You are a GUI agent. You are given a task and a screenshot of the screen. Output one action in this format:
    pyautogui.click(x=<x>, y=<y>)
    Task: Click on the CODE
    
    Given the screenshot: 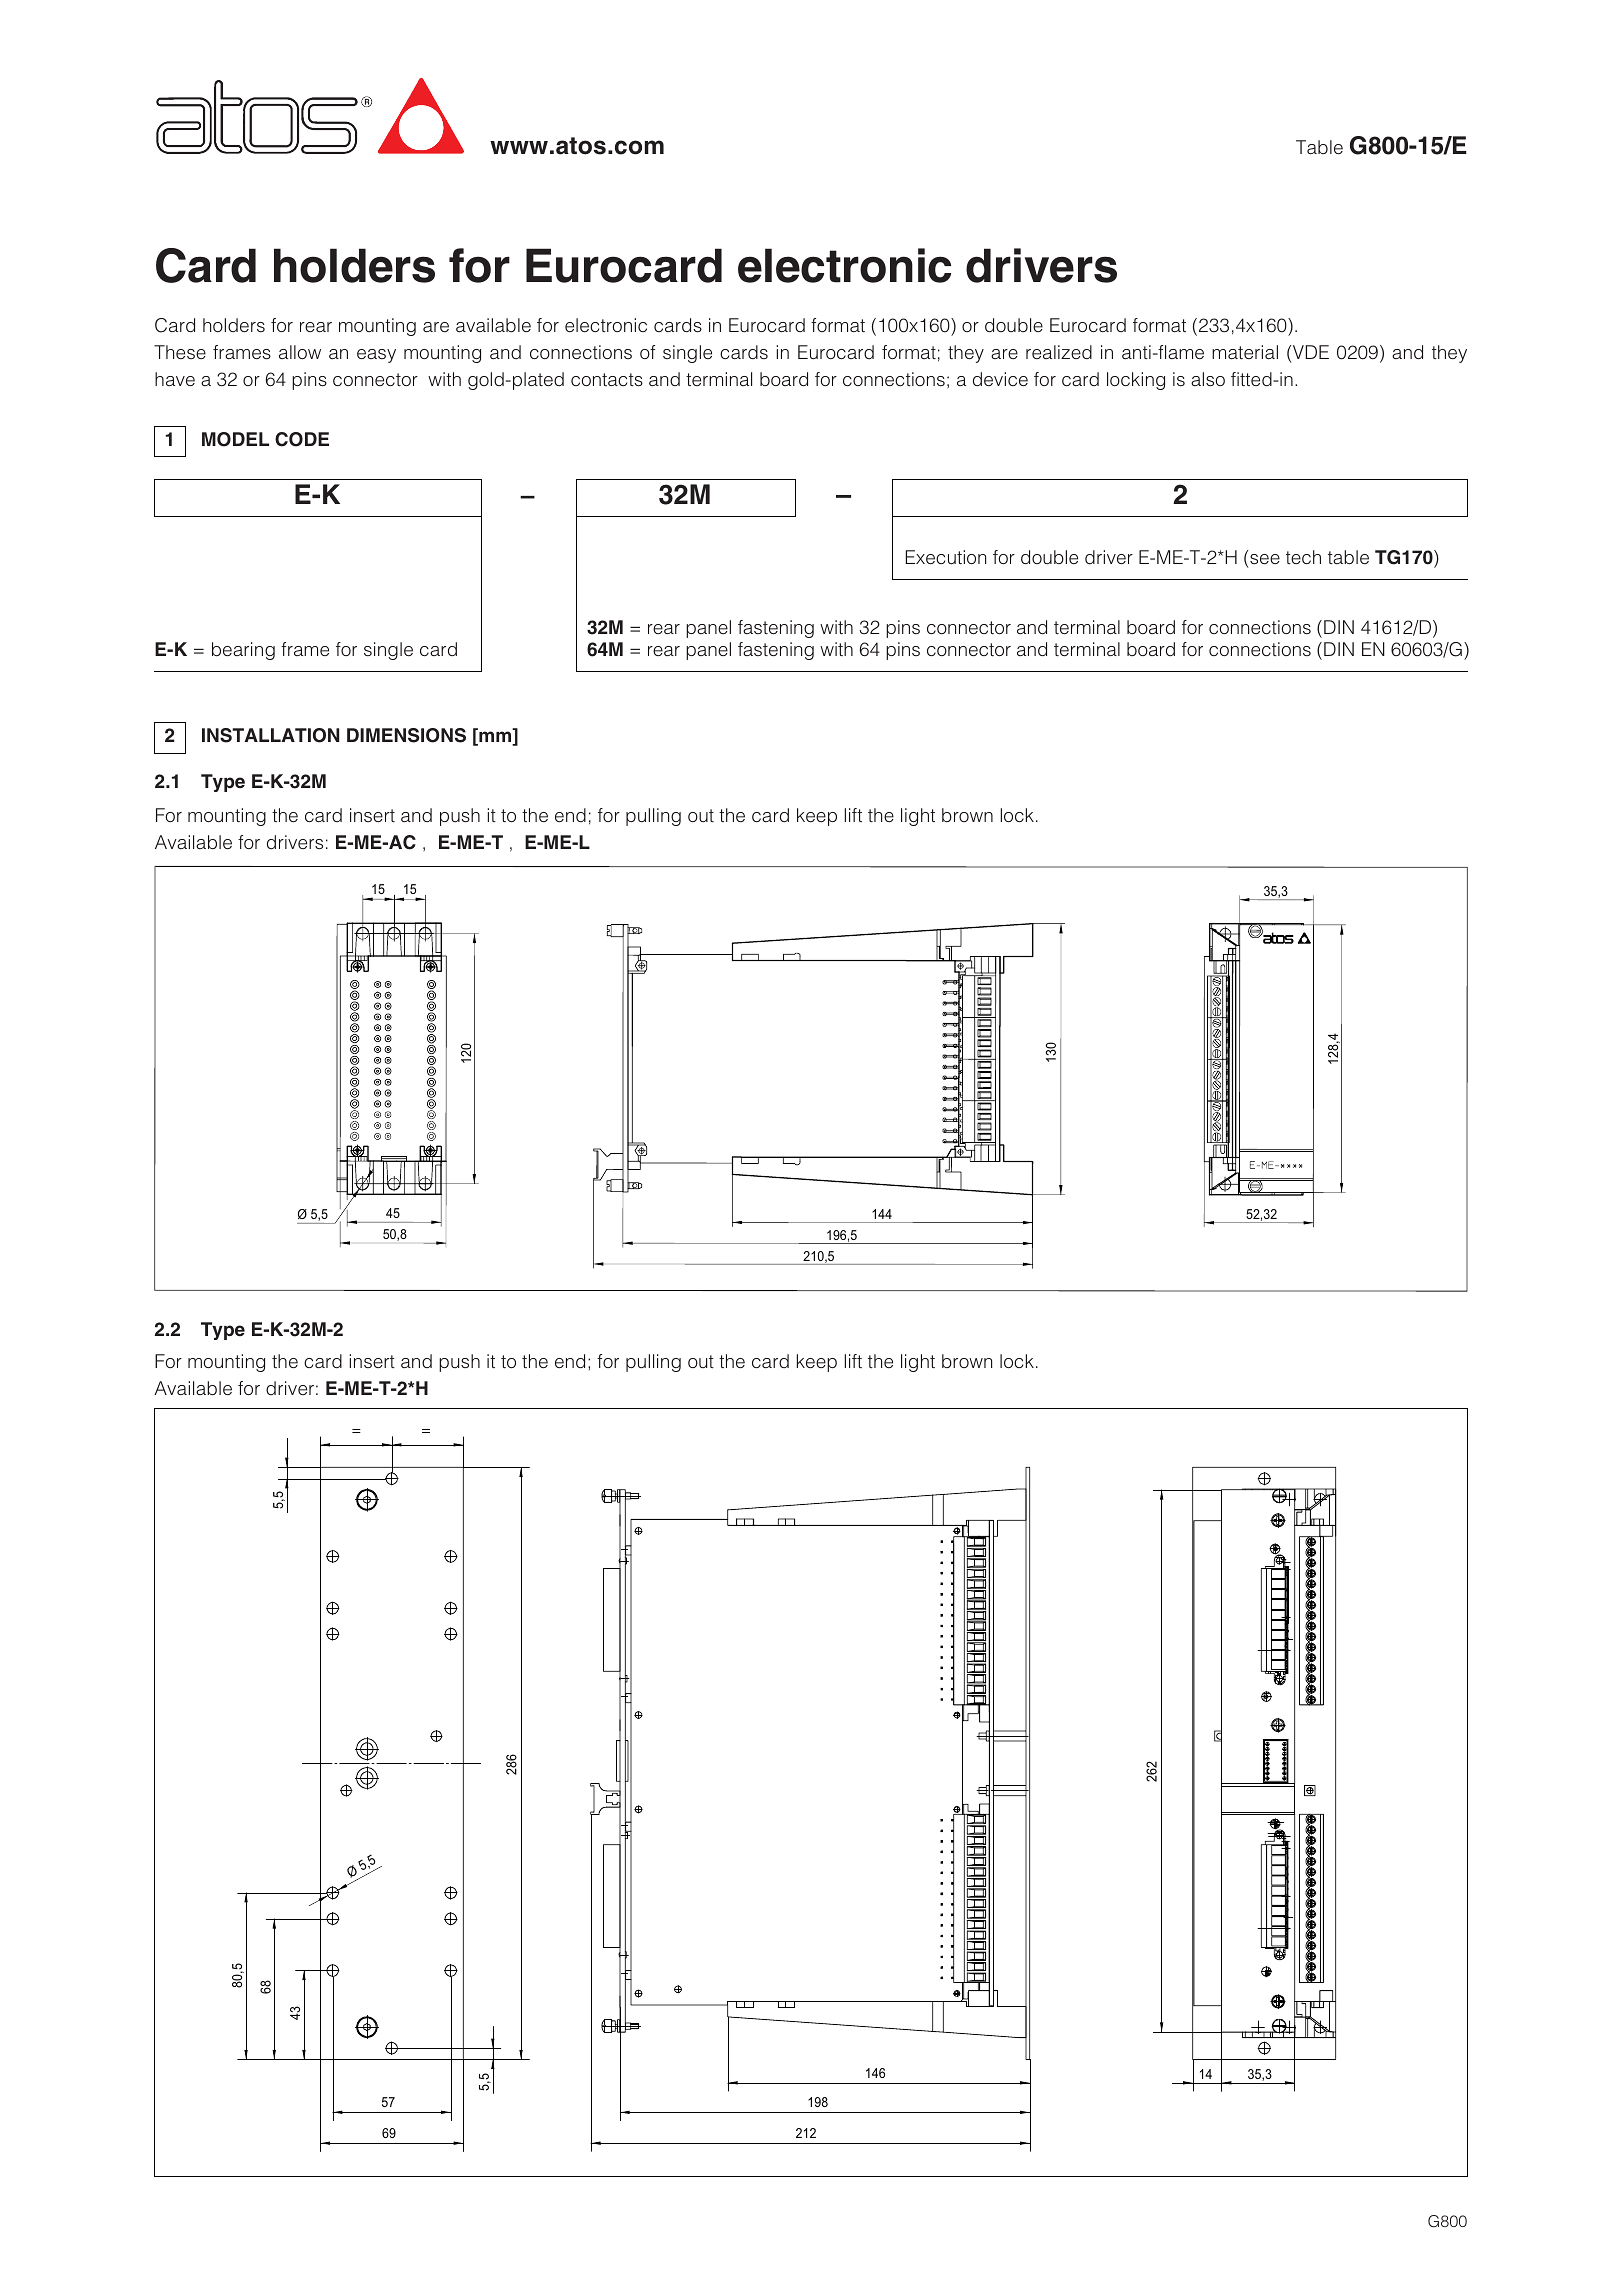 What is the action you would take?
    pyautogui.click(x=302, y=439)
